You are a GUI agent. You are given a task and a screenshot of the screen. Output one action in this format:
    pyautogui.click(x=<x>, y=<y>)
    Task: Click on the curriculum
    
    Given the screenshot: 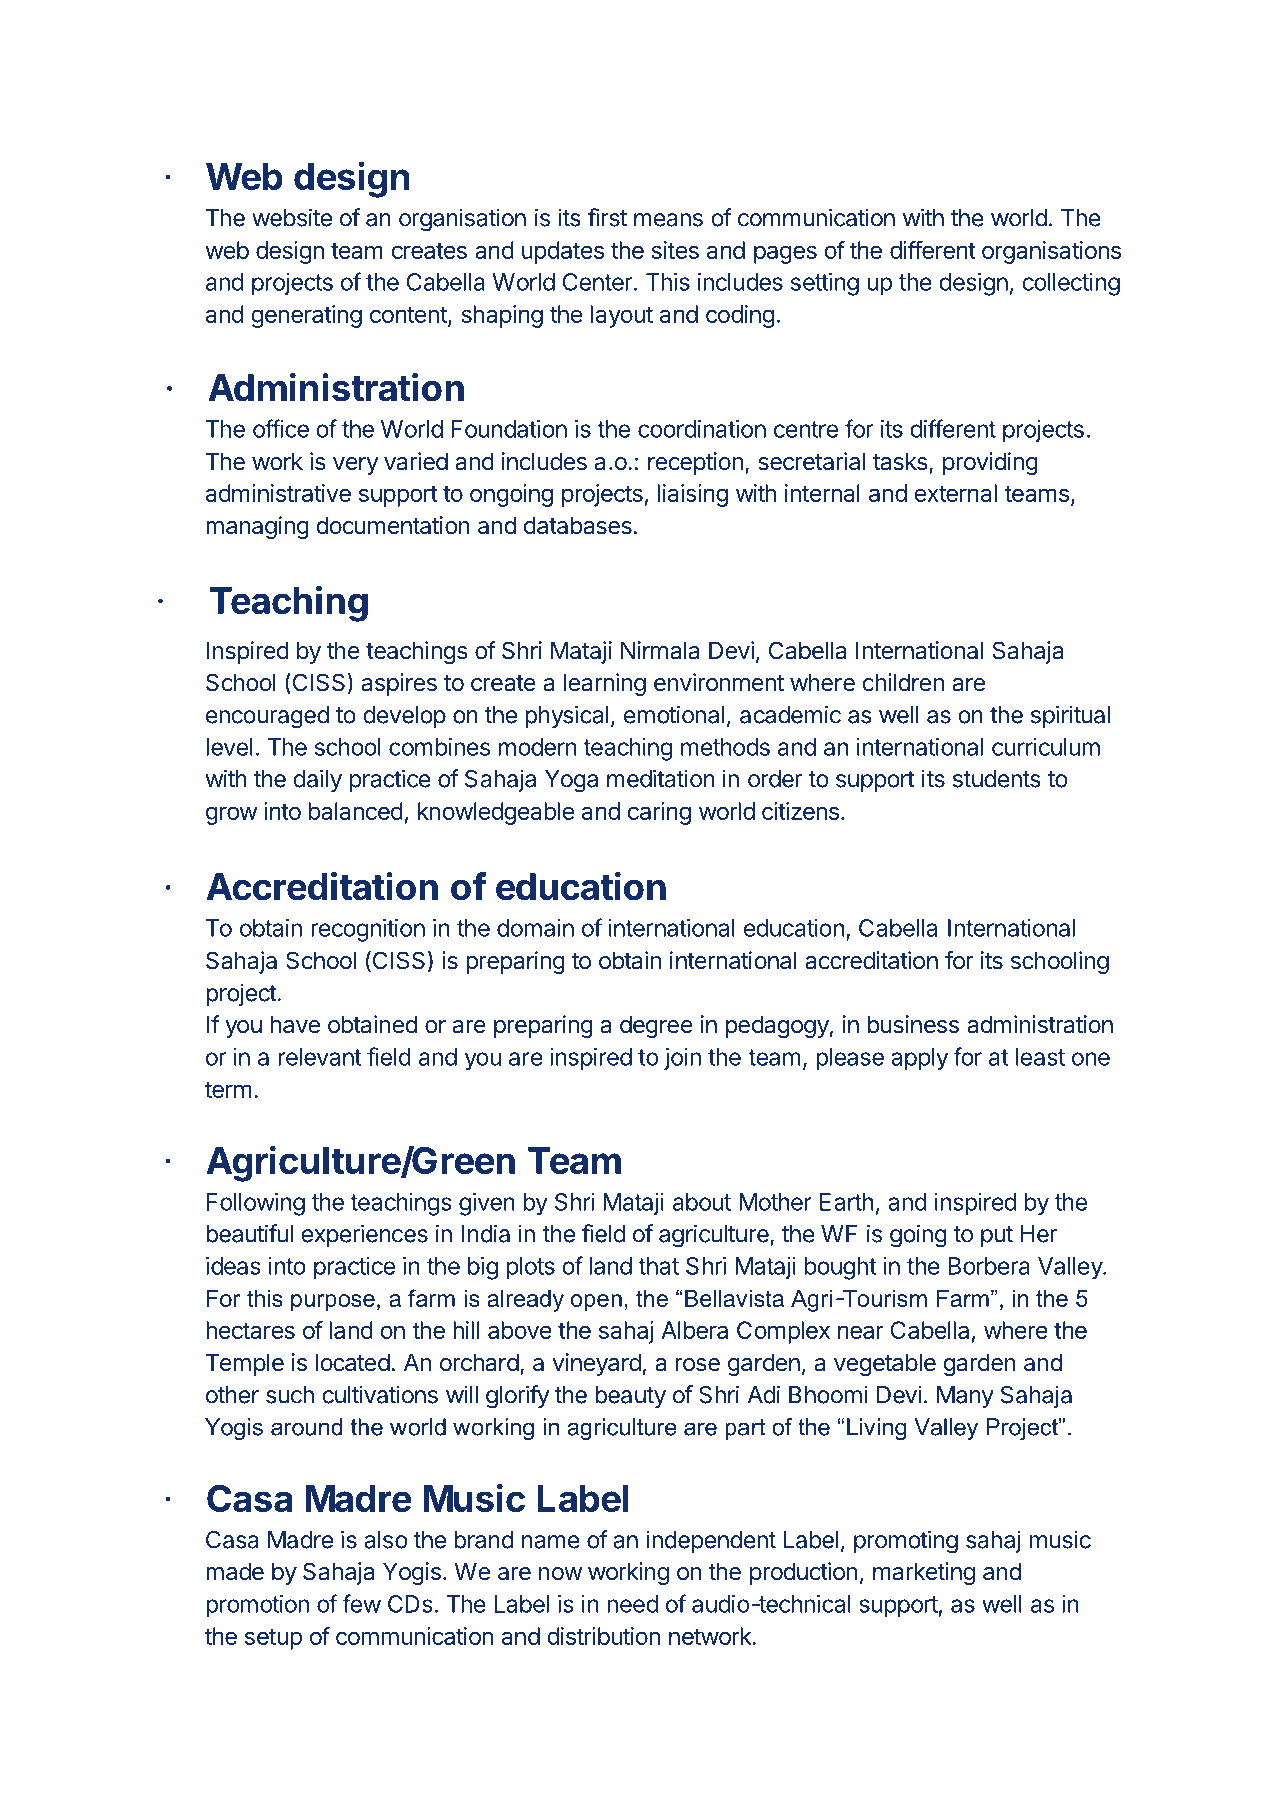 What is the action you would take?
    pyautogui.click(x=1046, y=747)
